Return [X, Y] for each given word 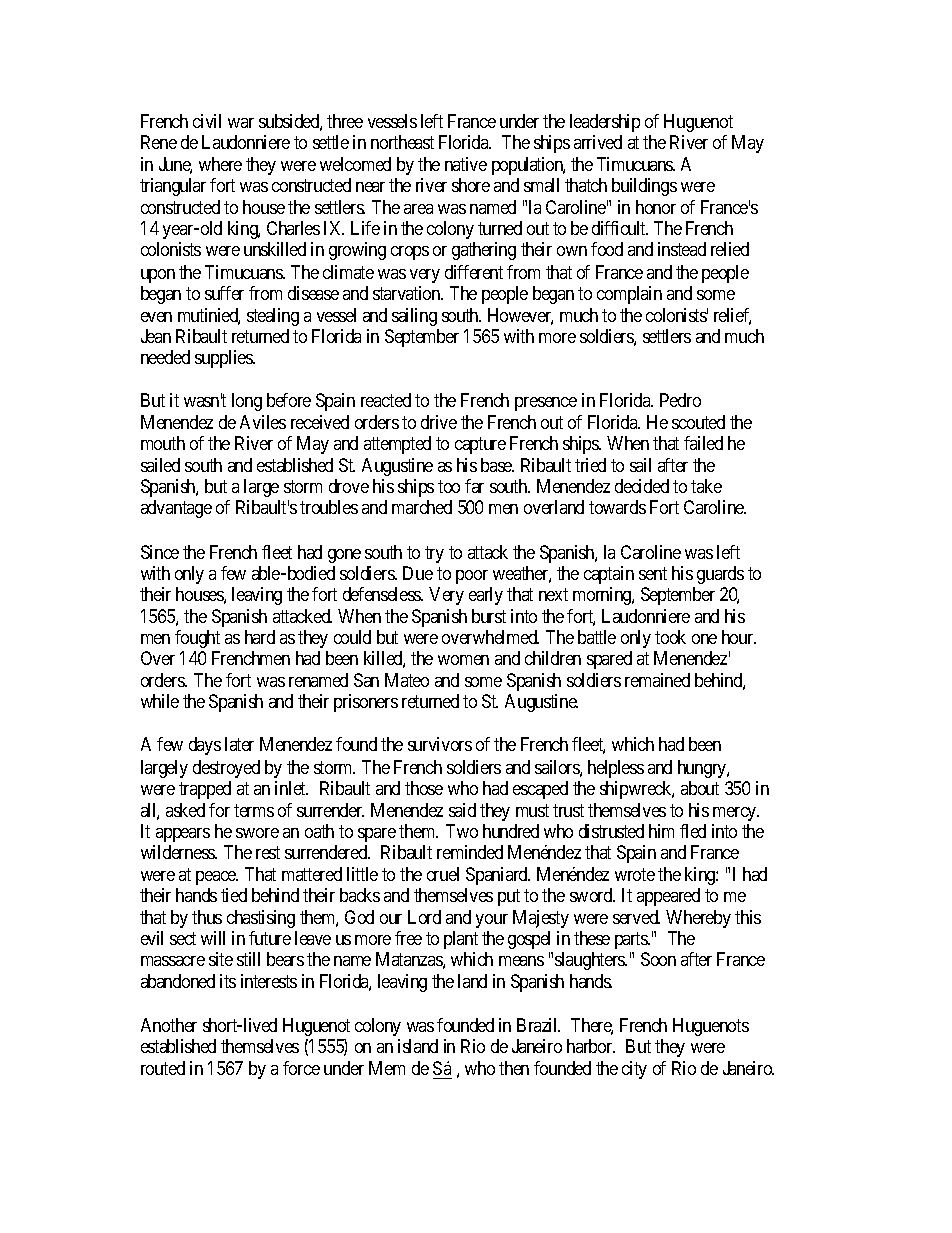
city [634, 1070]
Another [169, 1025]
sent [653, 573]
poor [472, 577]
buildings [644, 187]
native [466, 164]
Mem [387, 1068]
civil [207, 121]
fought [197, 639]
